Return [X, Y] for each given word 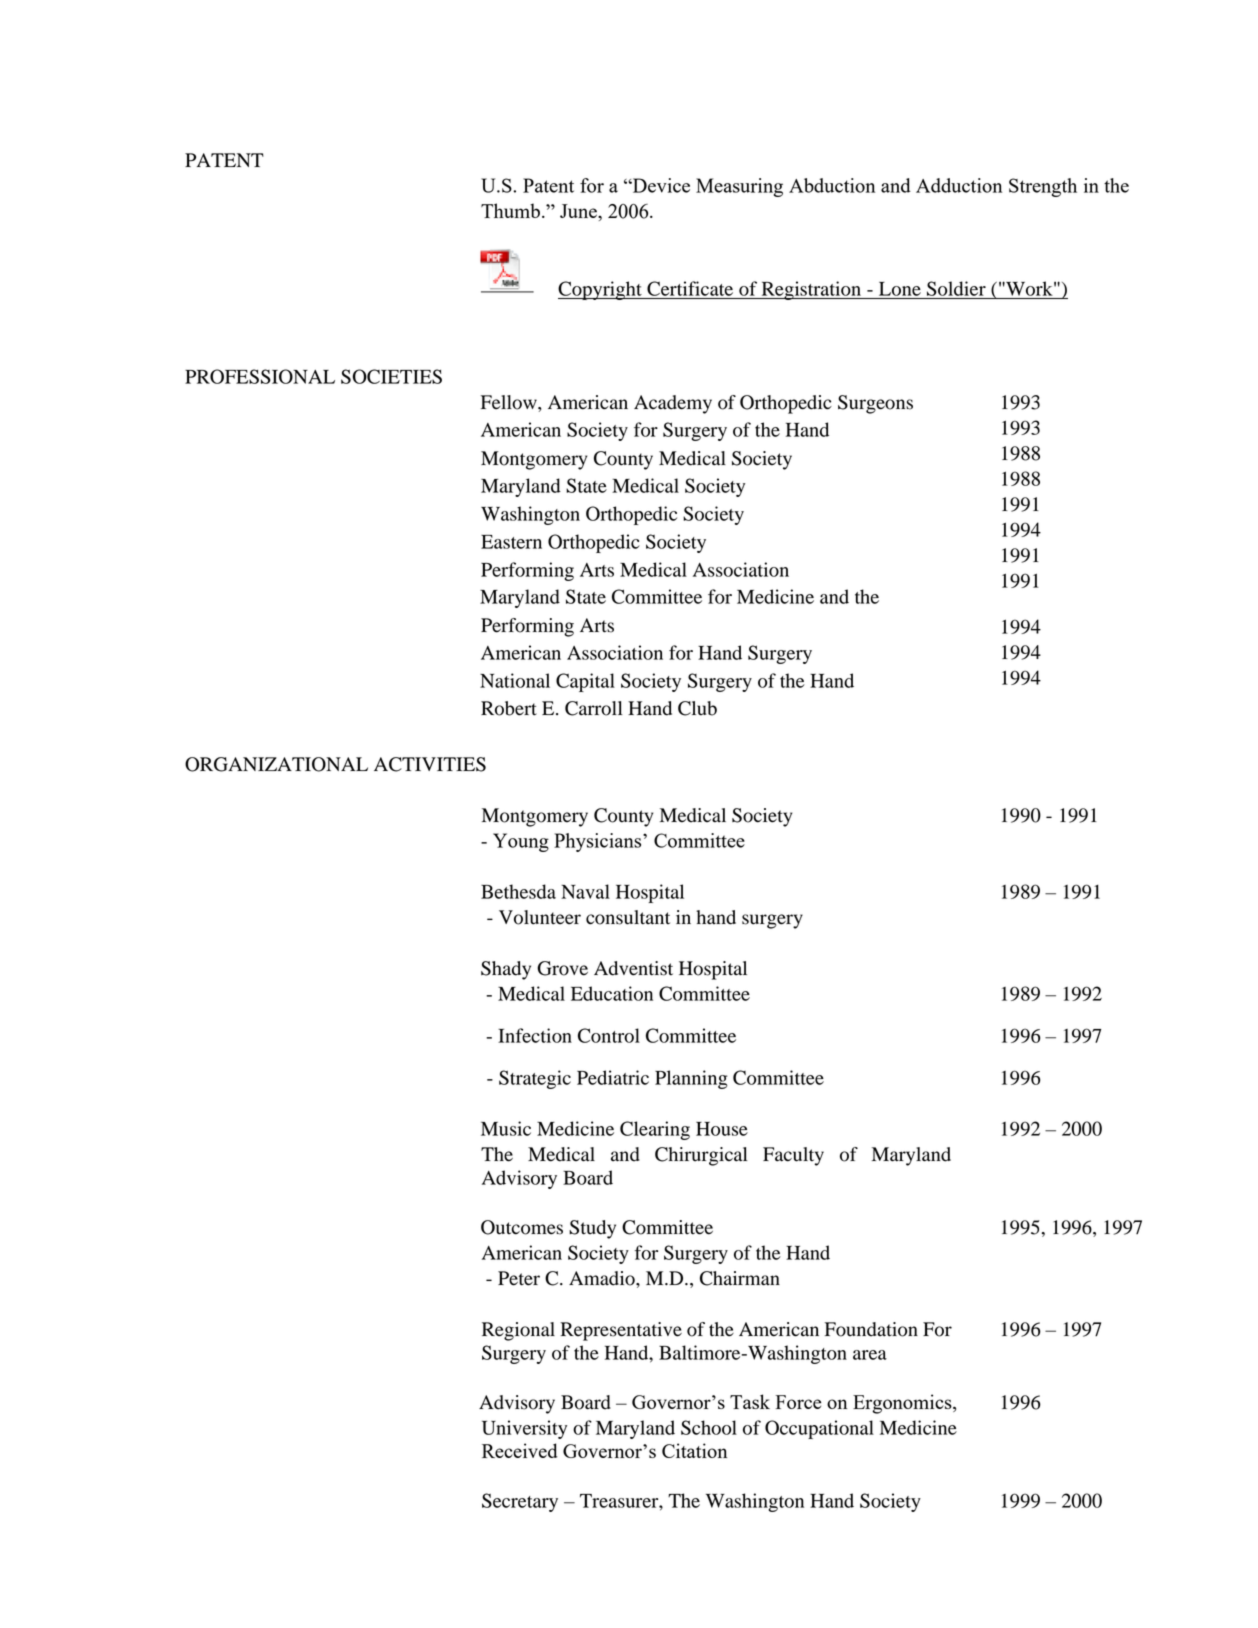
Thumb [510, 210]
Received [520, 1450]
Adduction [959, 185]
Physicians [599, 842]
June [579, 211]
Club [697, 708]
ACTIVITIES [430, 764]
